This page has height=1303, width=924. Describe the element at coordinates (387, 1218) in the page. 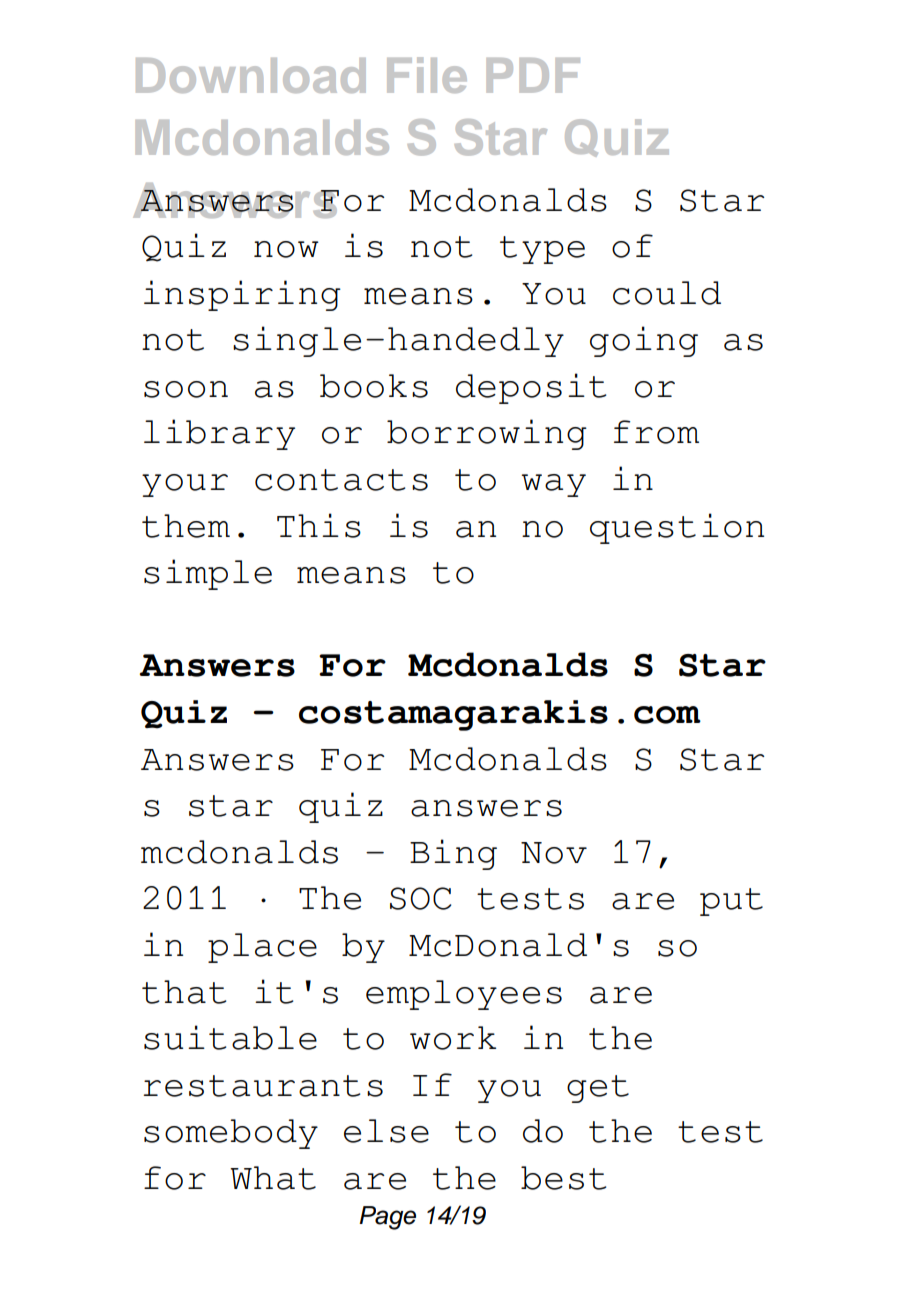

I see `Page` at that location.
